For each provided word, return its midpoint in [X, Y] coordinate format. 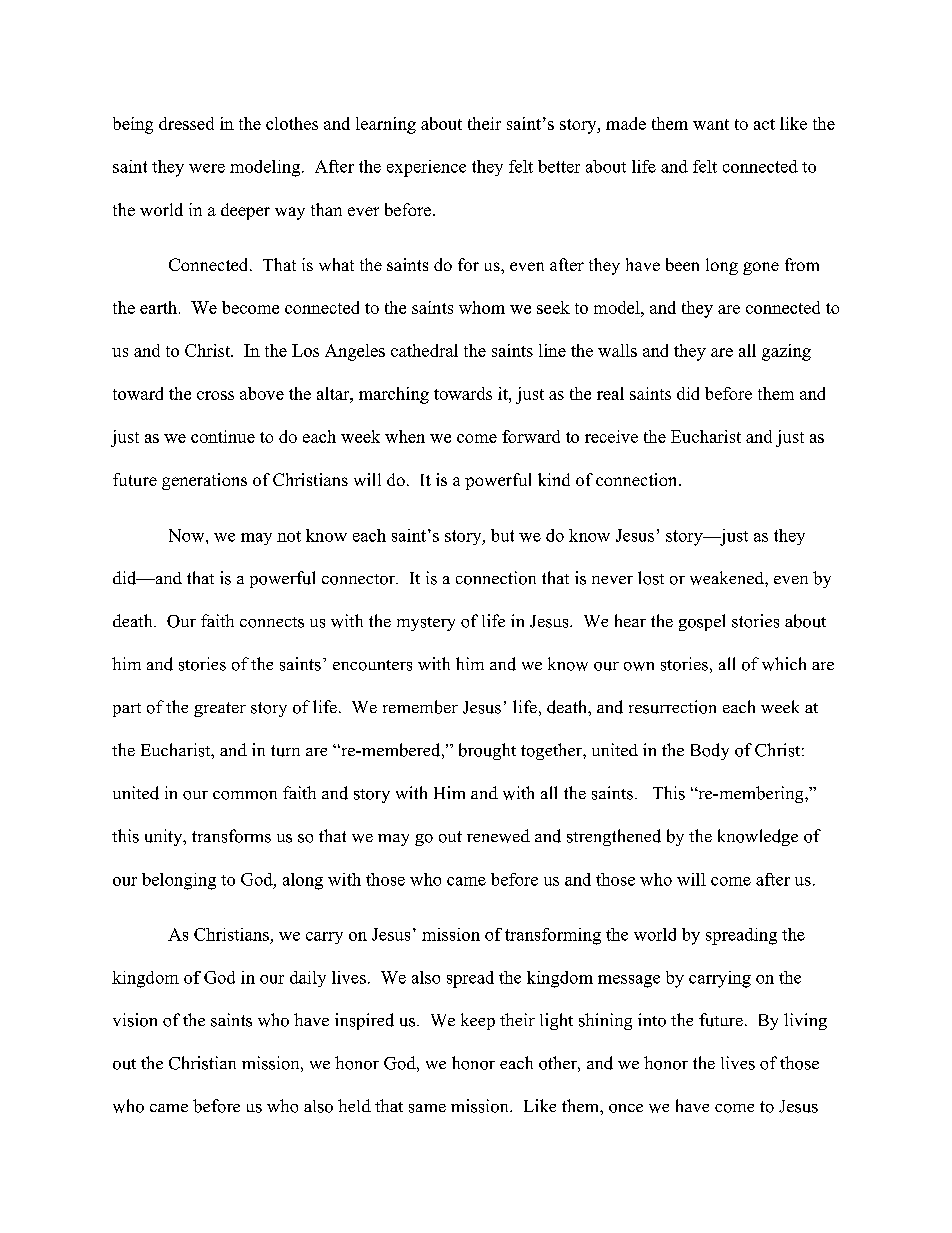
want [711, 124]
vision [135, 1020]
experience [426, 168]
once [626, 1108]
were [207, 168]
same [427, 1108]
